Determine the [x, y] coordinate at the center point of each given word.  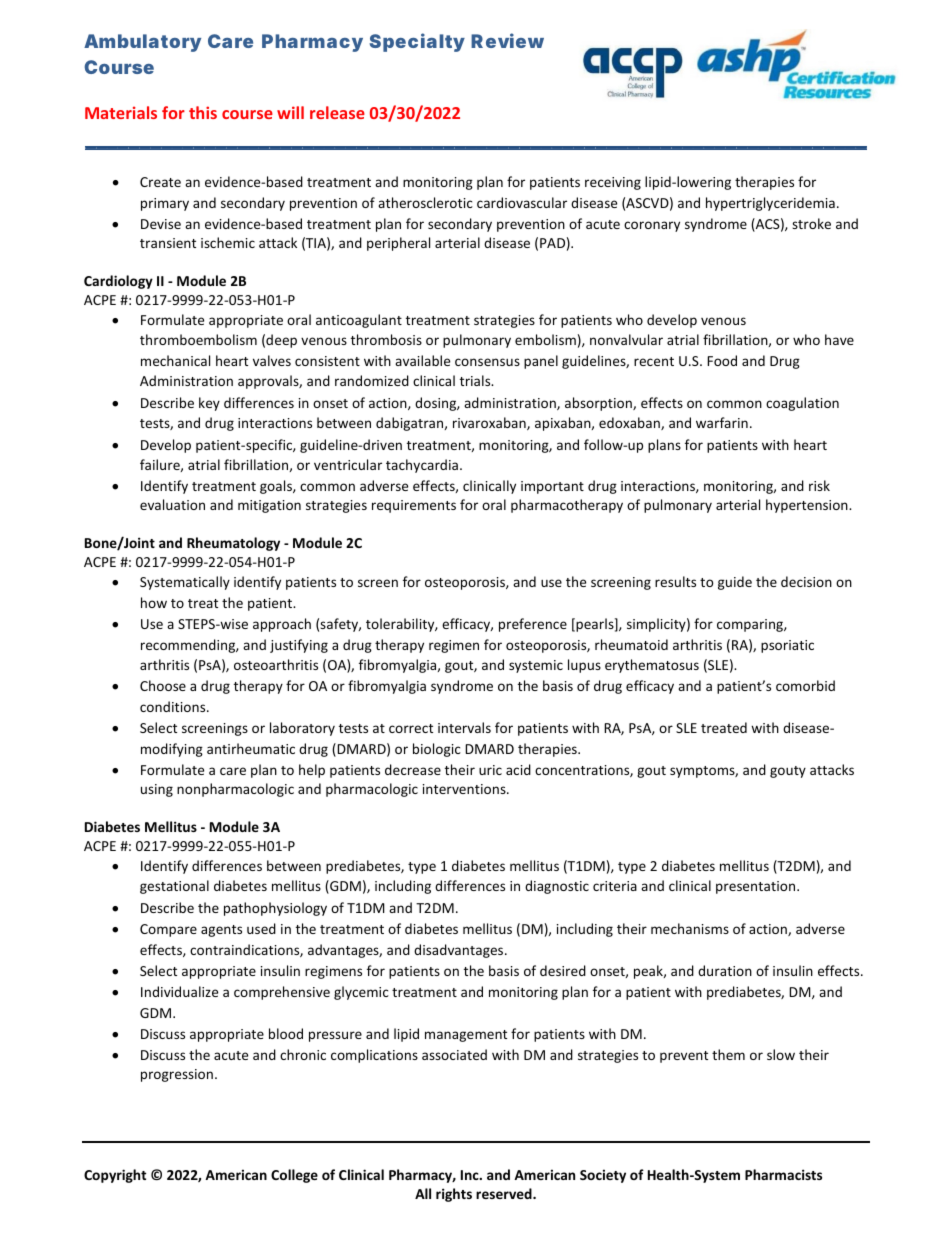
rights [454, 1195]
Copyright [115, 1176]
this [203, 112]
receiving [613, 183]
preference [533, 625]
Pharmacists [783, 1174]
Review [507, 40]
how [154, 602]
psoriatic [787, 646]
